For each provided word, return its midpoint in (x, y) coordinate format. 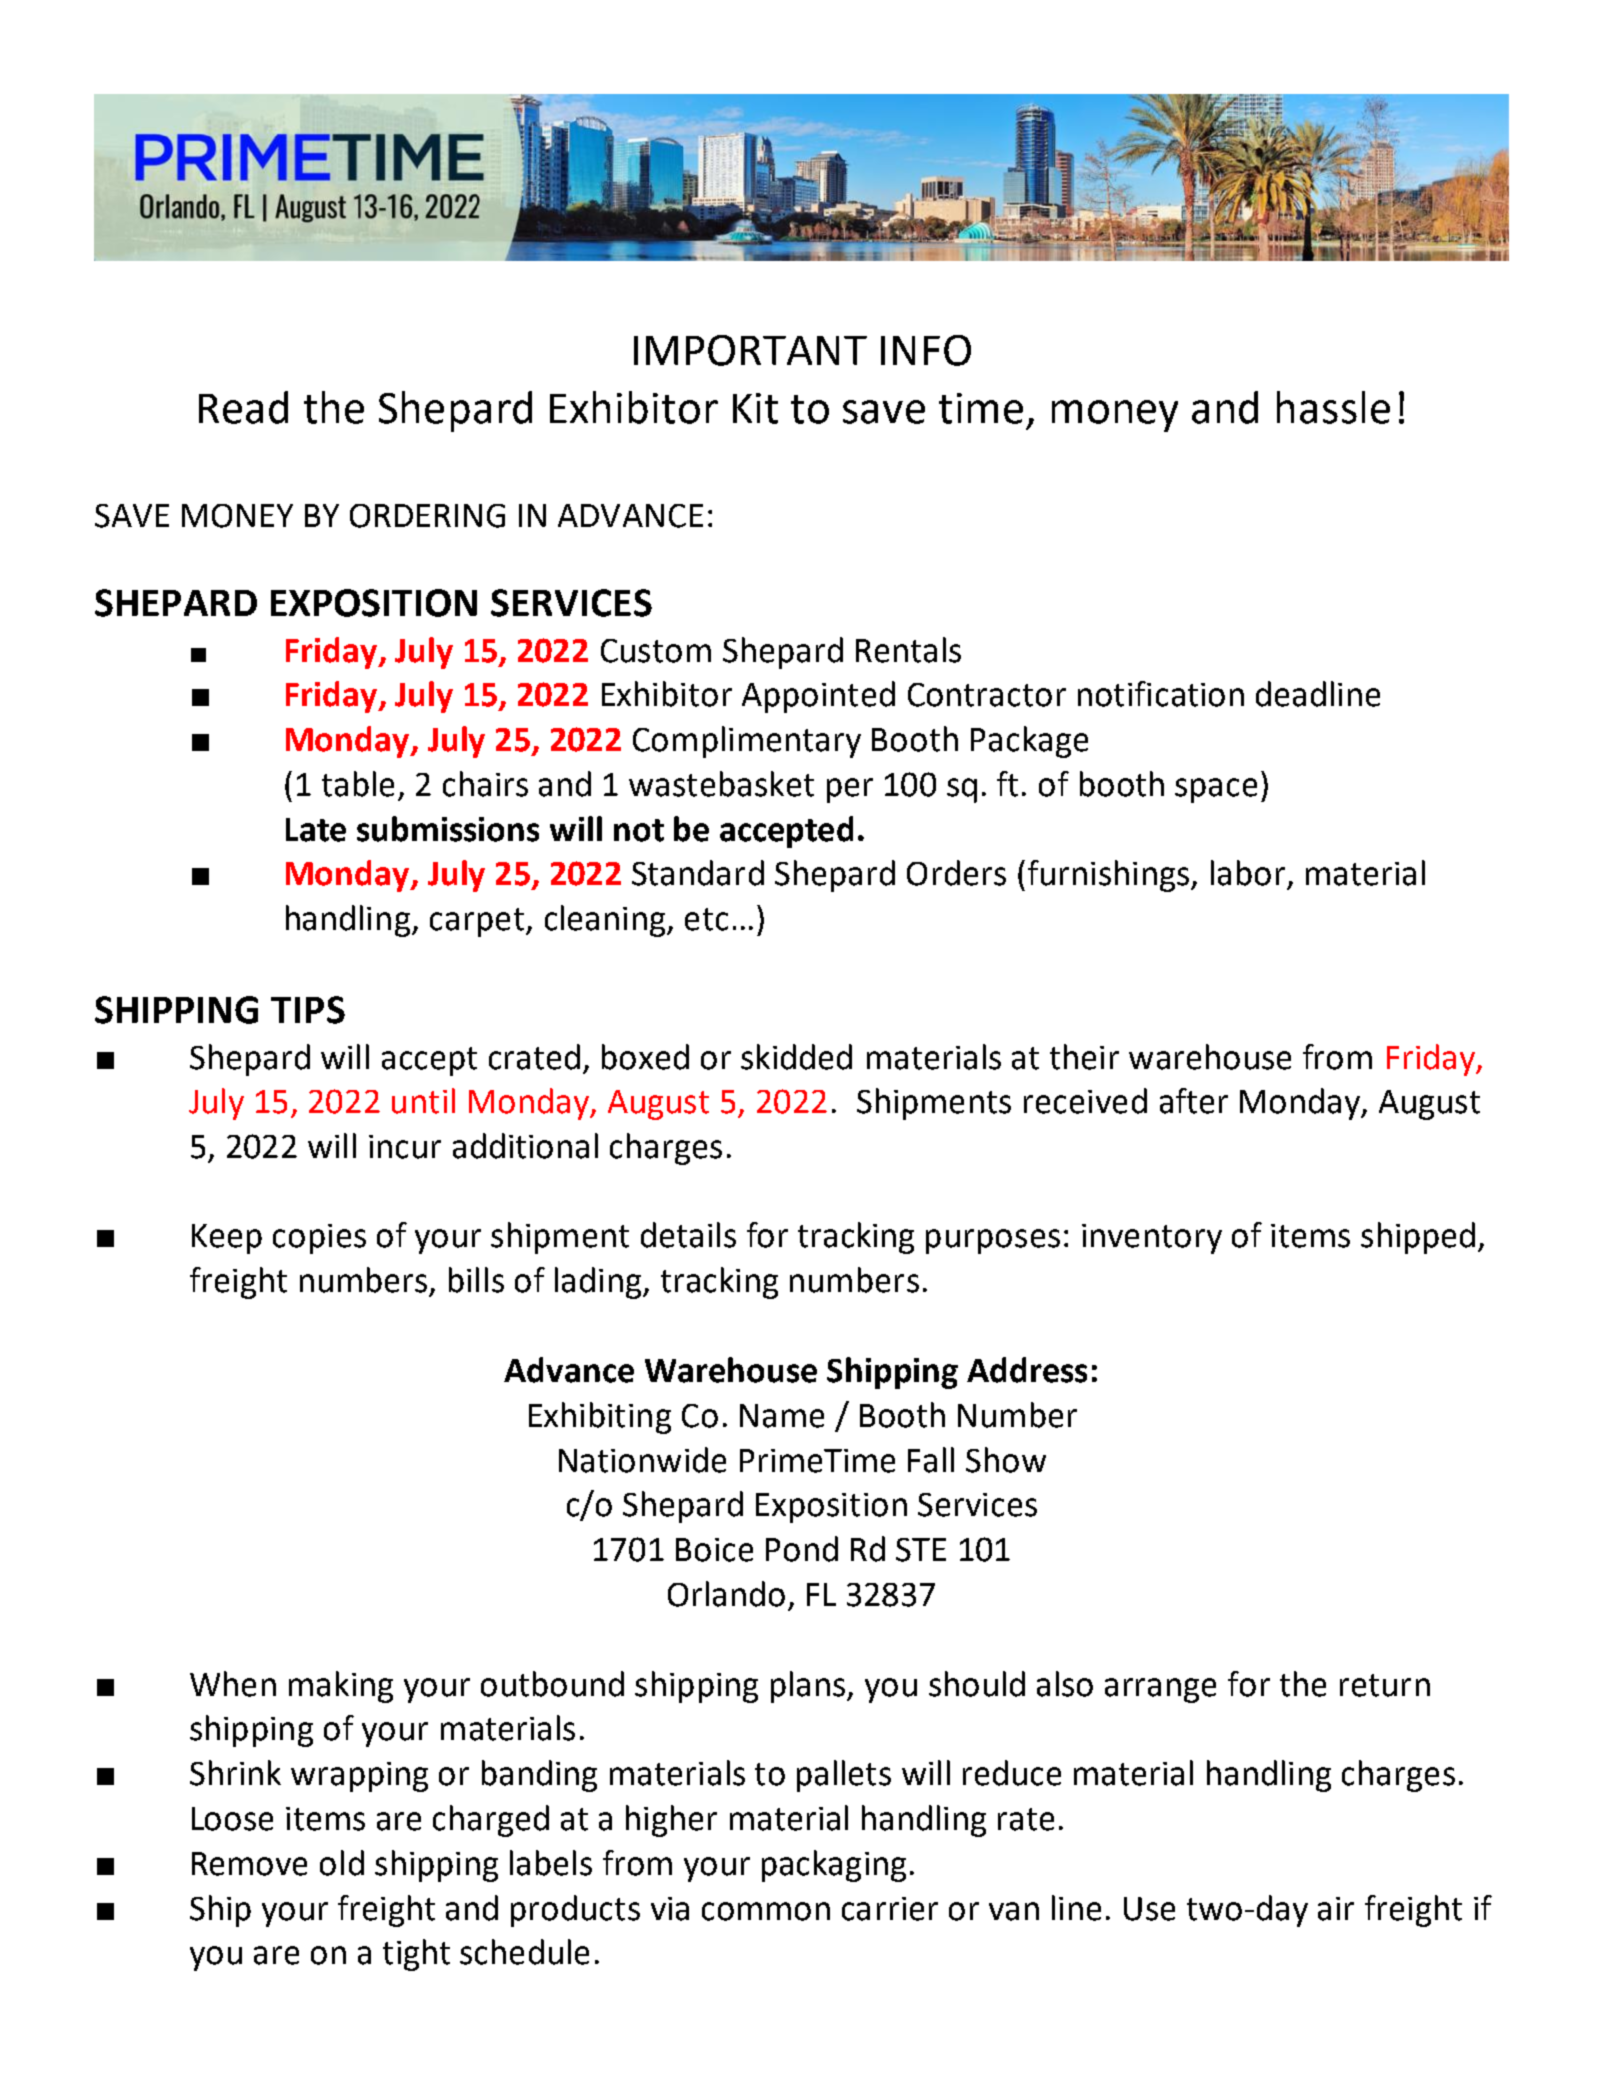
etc (706, 919)
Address (1027, 1370)
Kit (755, 408)
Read (243, 407)
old (342, 1863)
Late (316, 830)
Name (782, 1416)
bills (476, 1280)
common (766, 1911)
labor (1248, 873)
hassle (1333, 407)
